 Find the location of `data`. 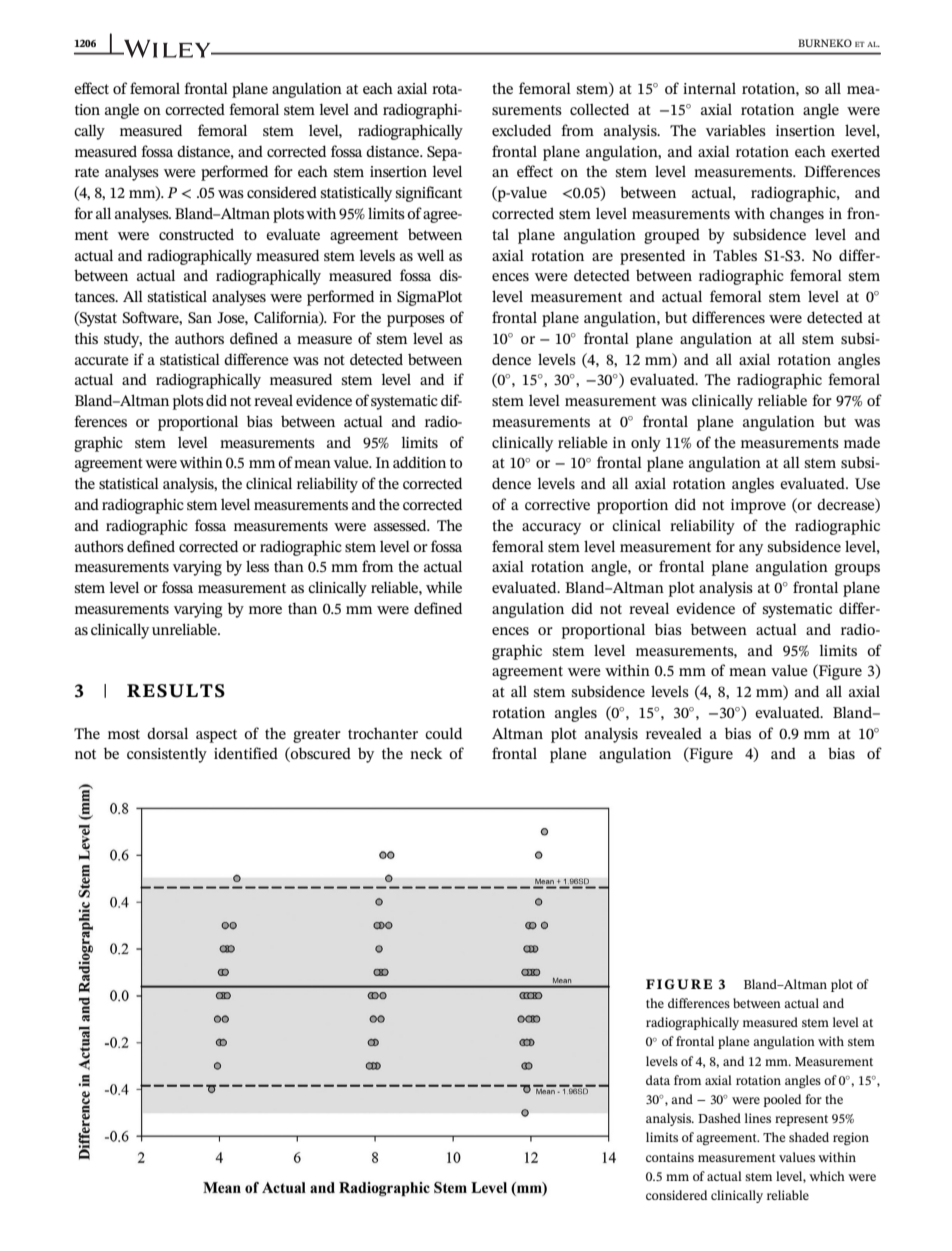

data is located at coordinates (658, 1080).
